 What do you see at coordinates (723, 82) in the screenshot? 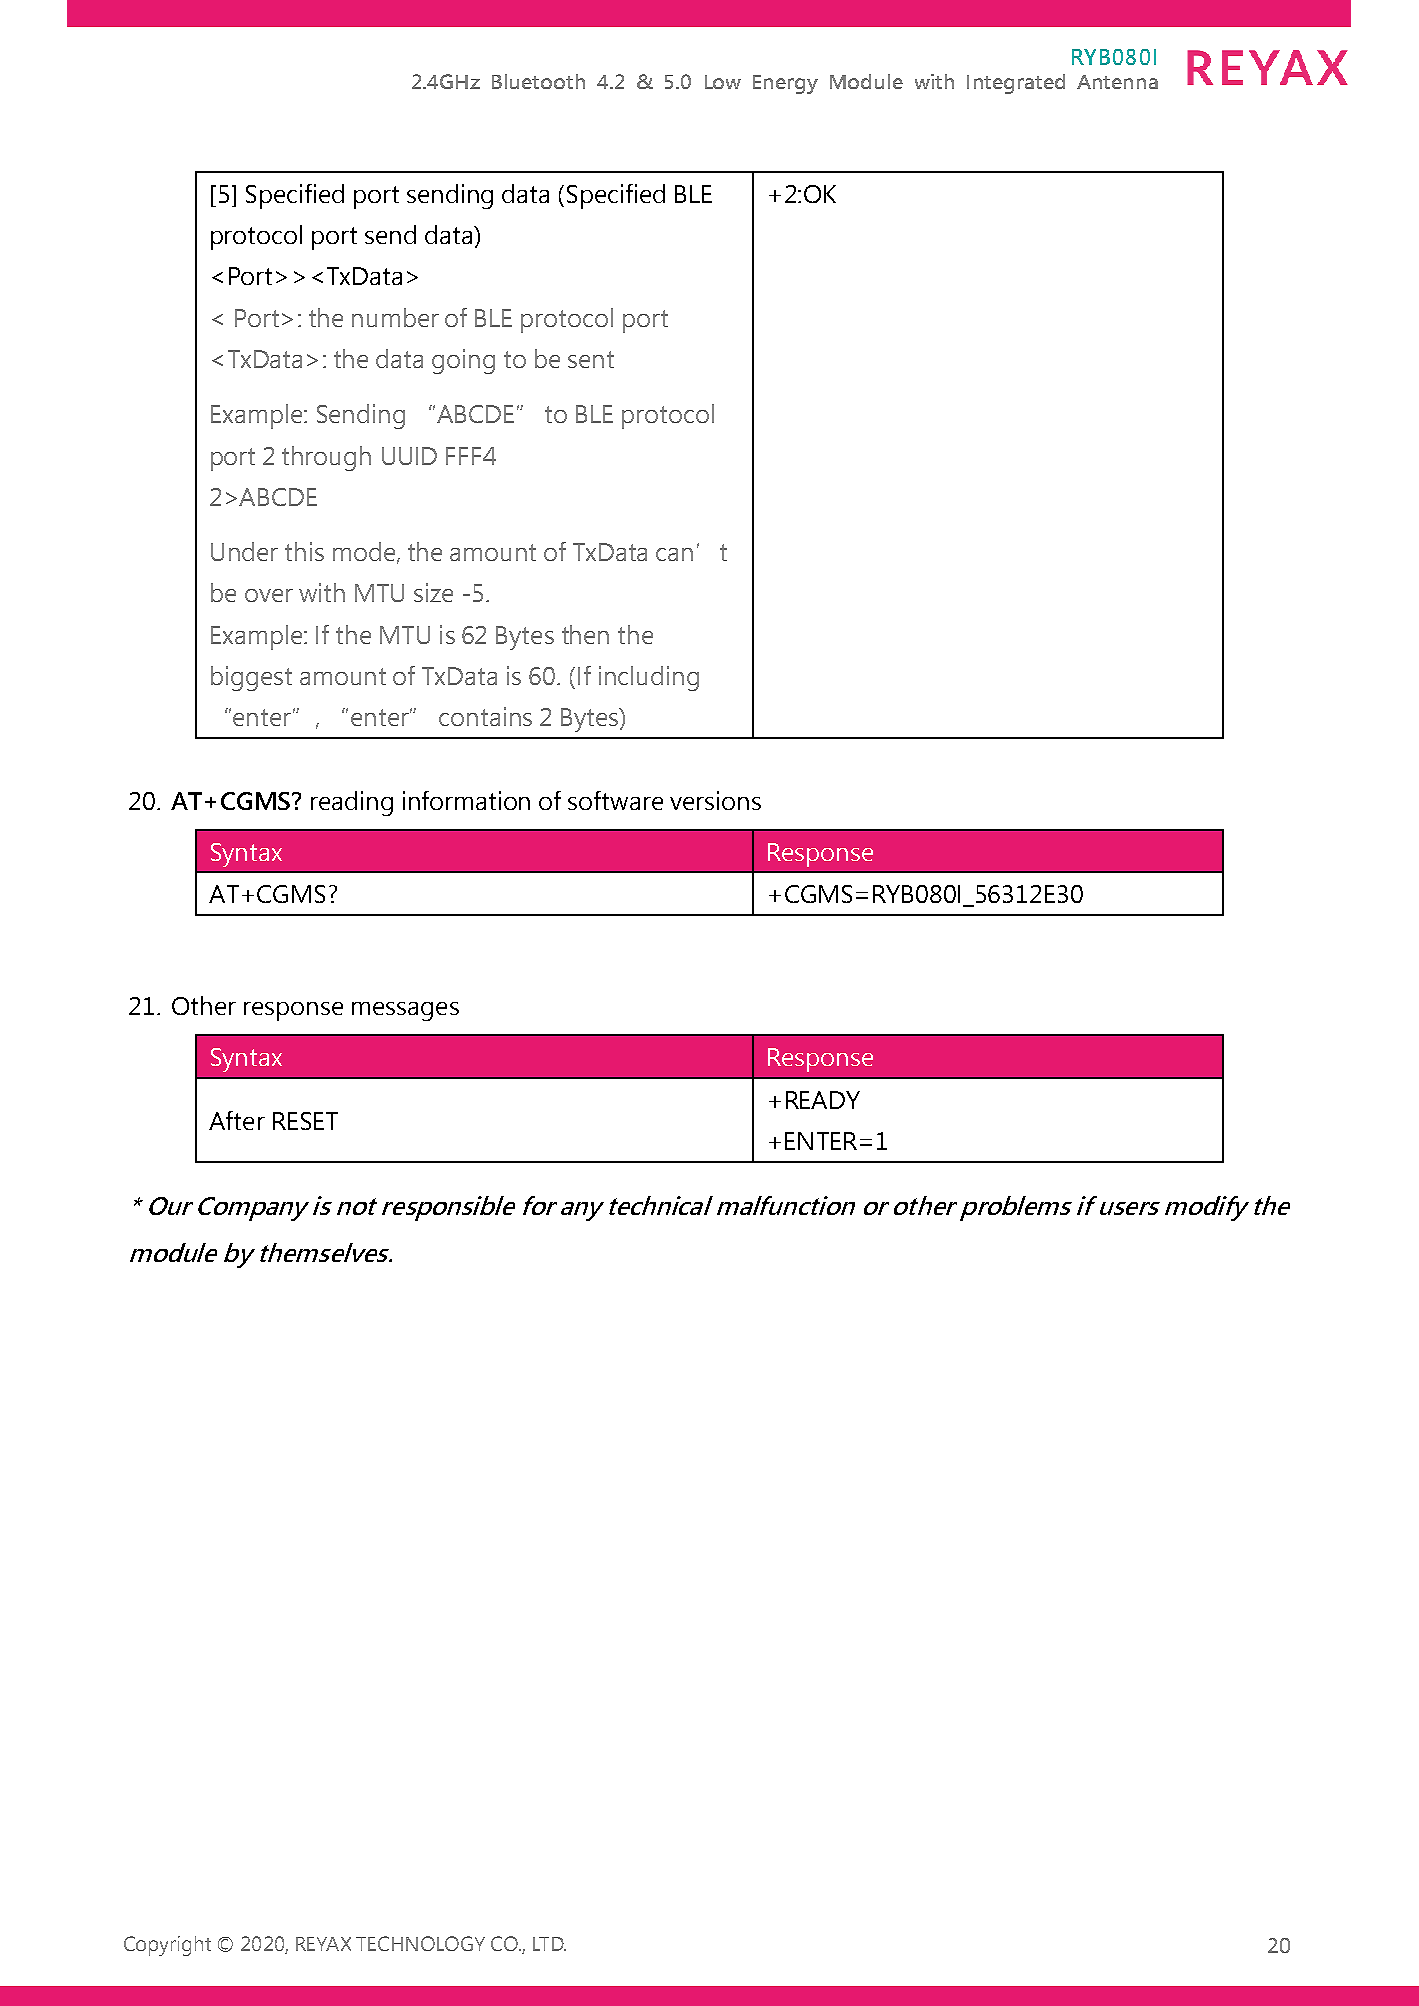
I see `Low` at bounding box center [723, 82].
